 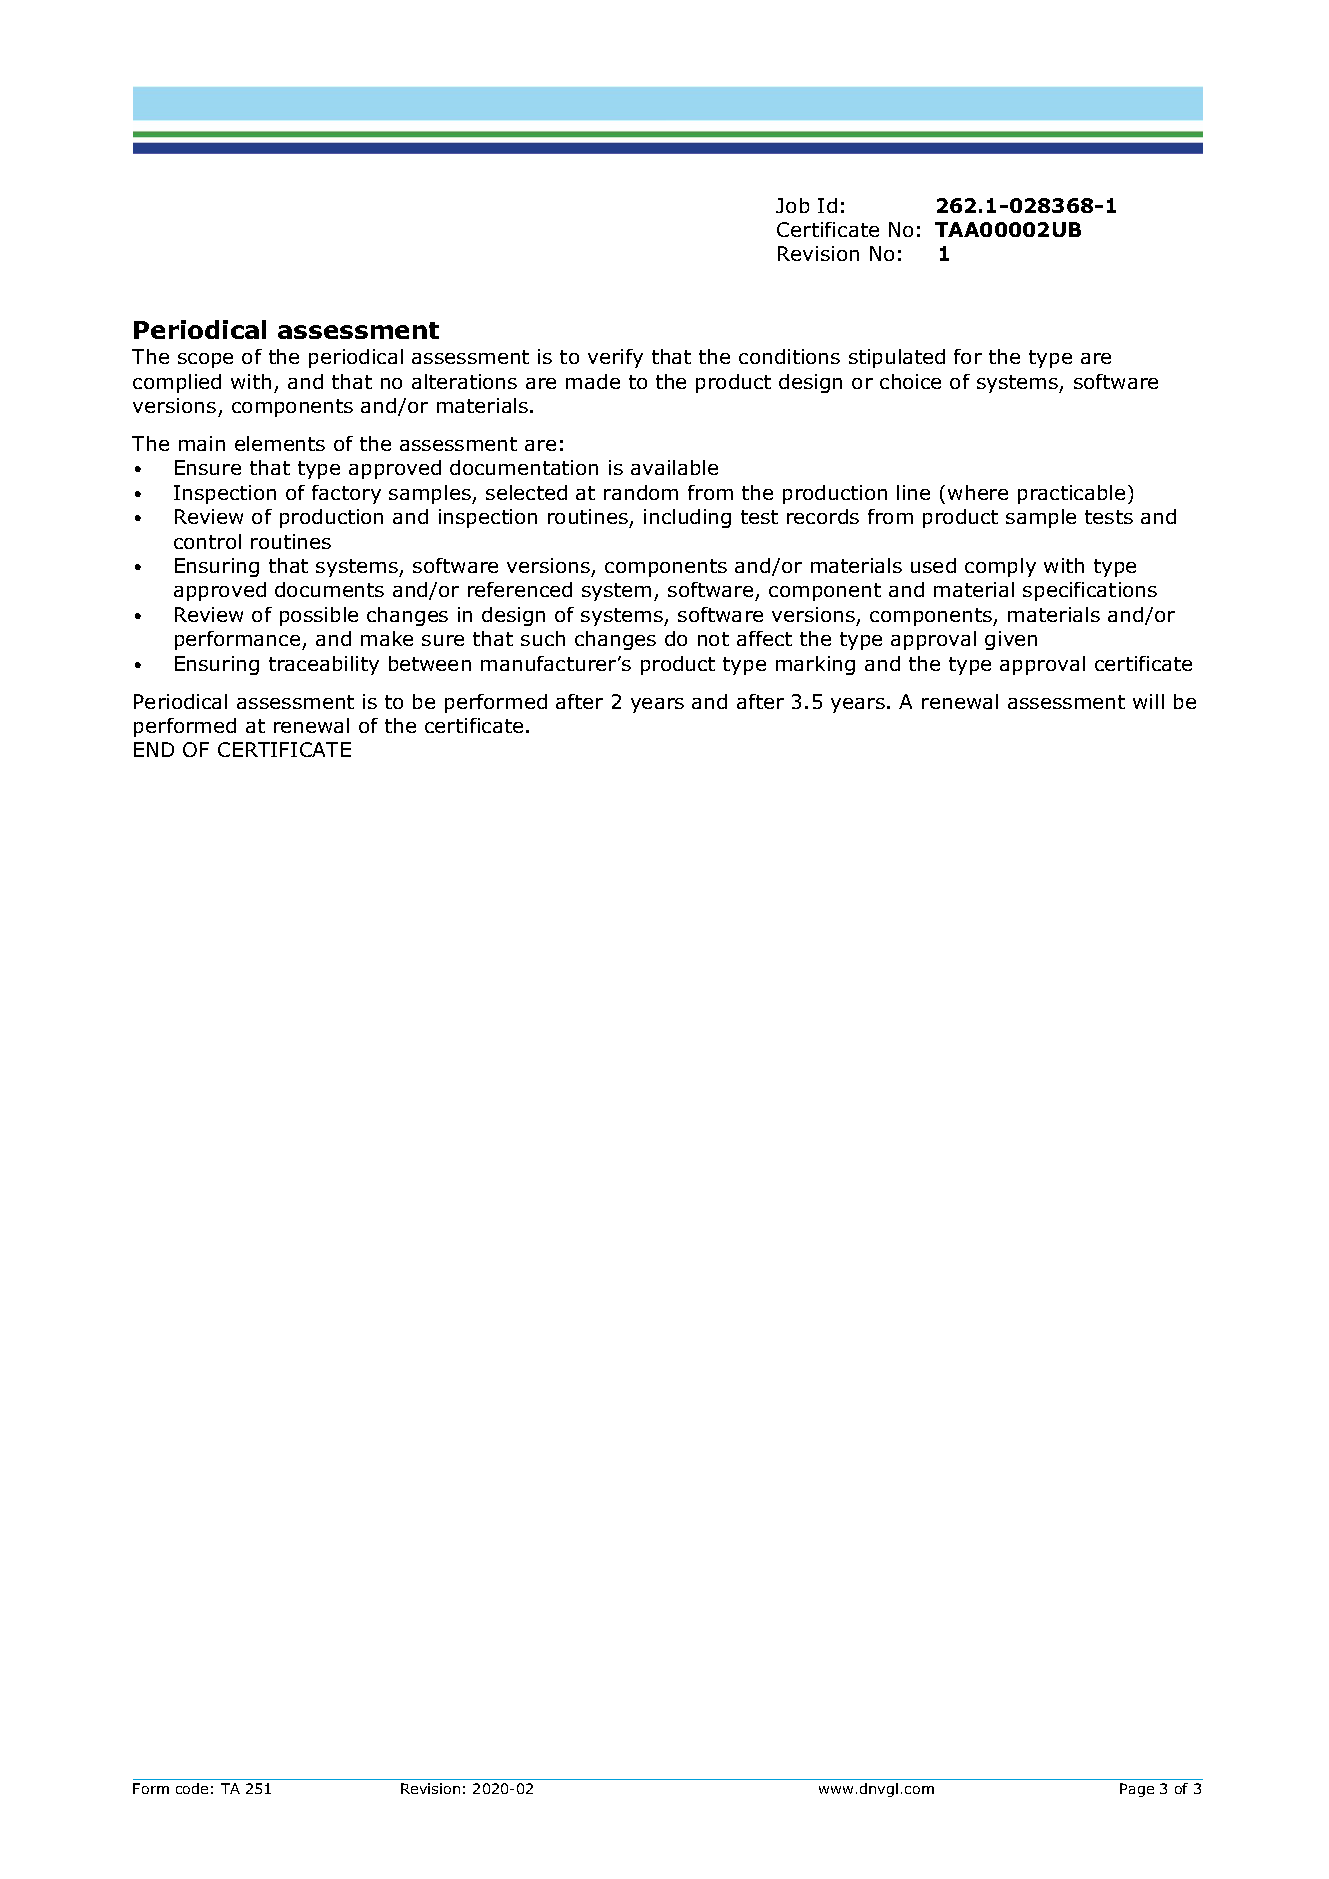 What do you see at coordinates (154, 749) in the screenshot?
I see `END` at bounding box center [154, 749].
